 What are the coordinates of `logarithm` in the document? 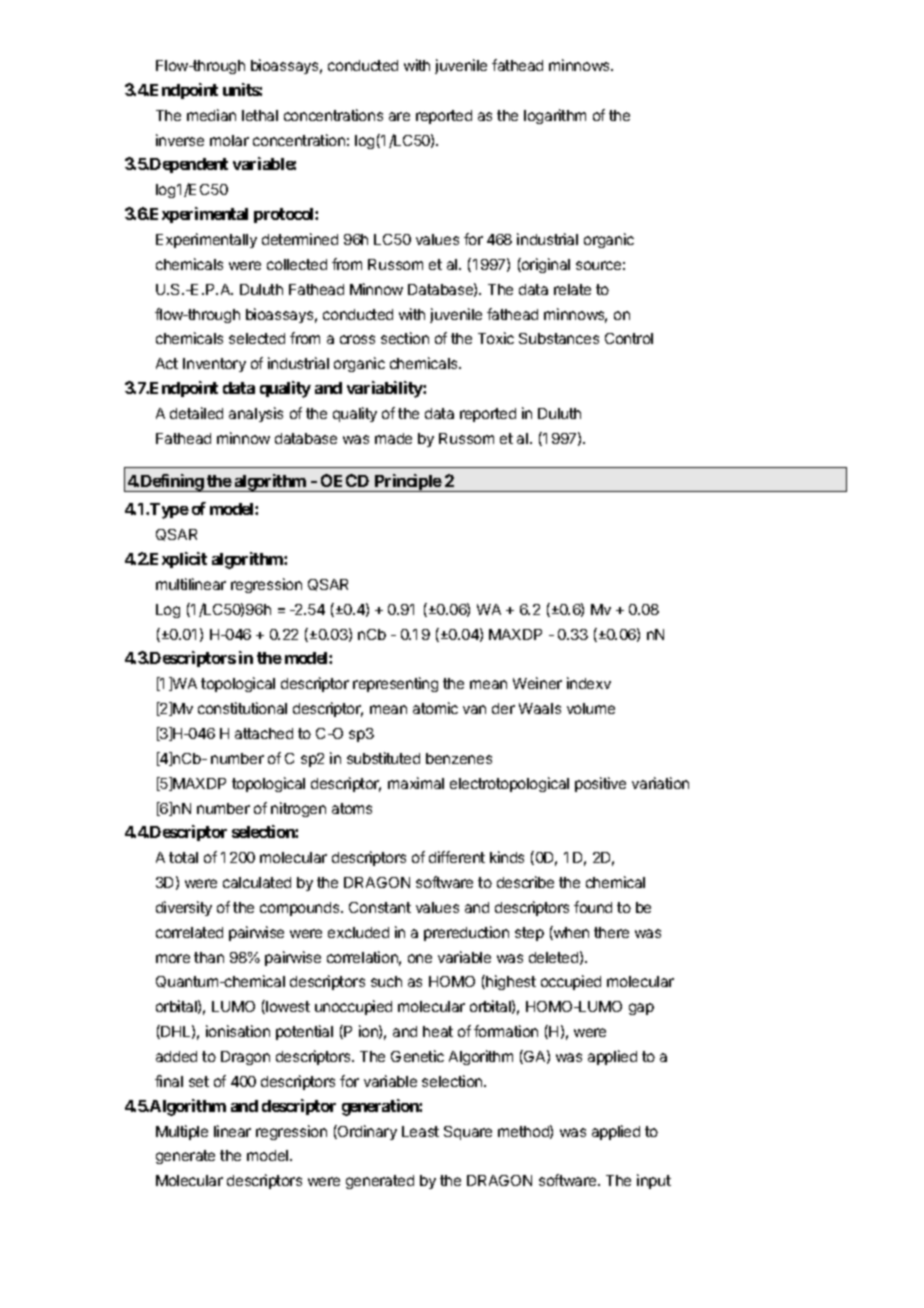 It's located at (555, 116).
